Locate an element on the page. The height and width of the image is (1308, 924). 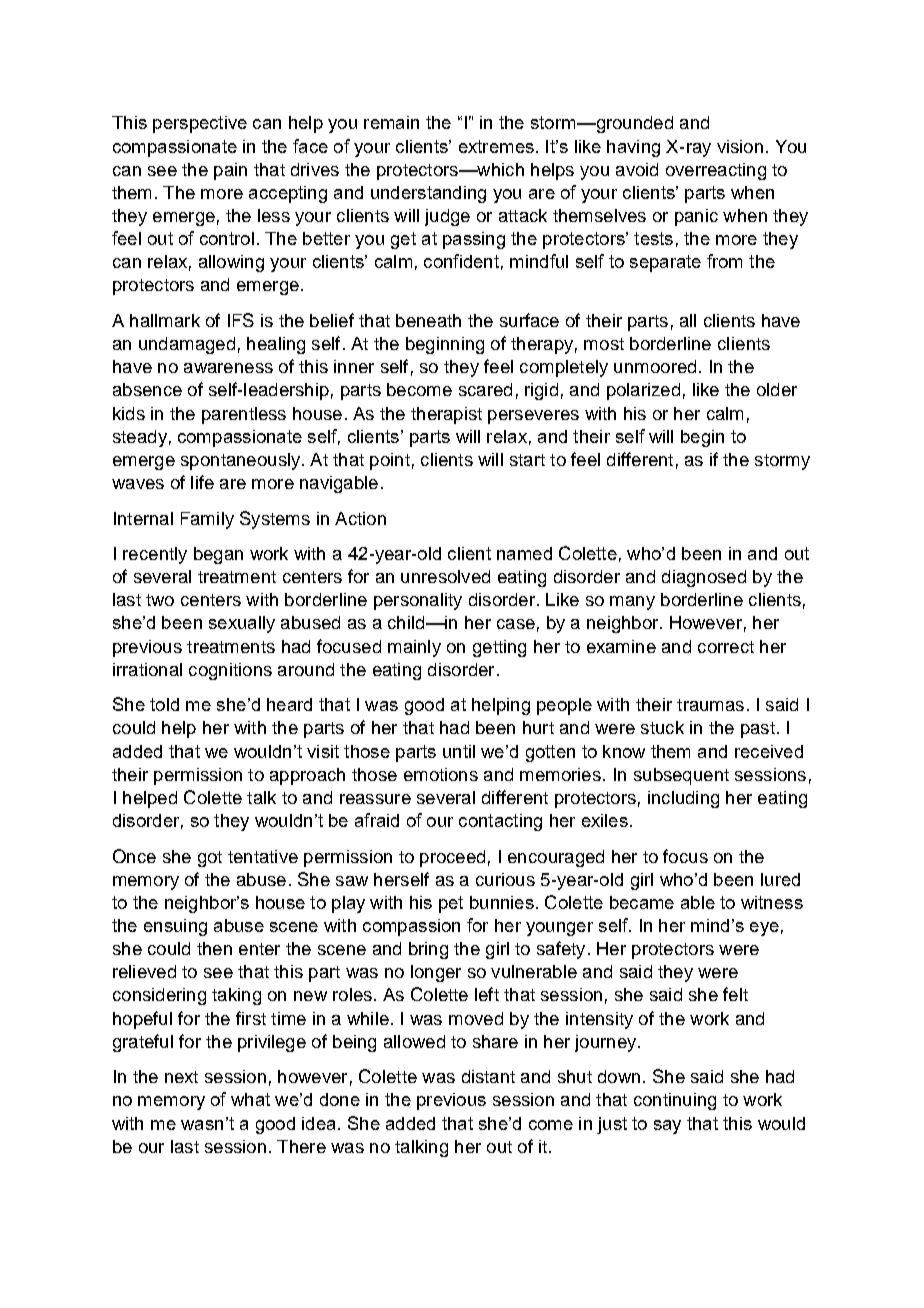
what is located at coordinates (250, 1099).
